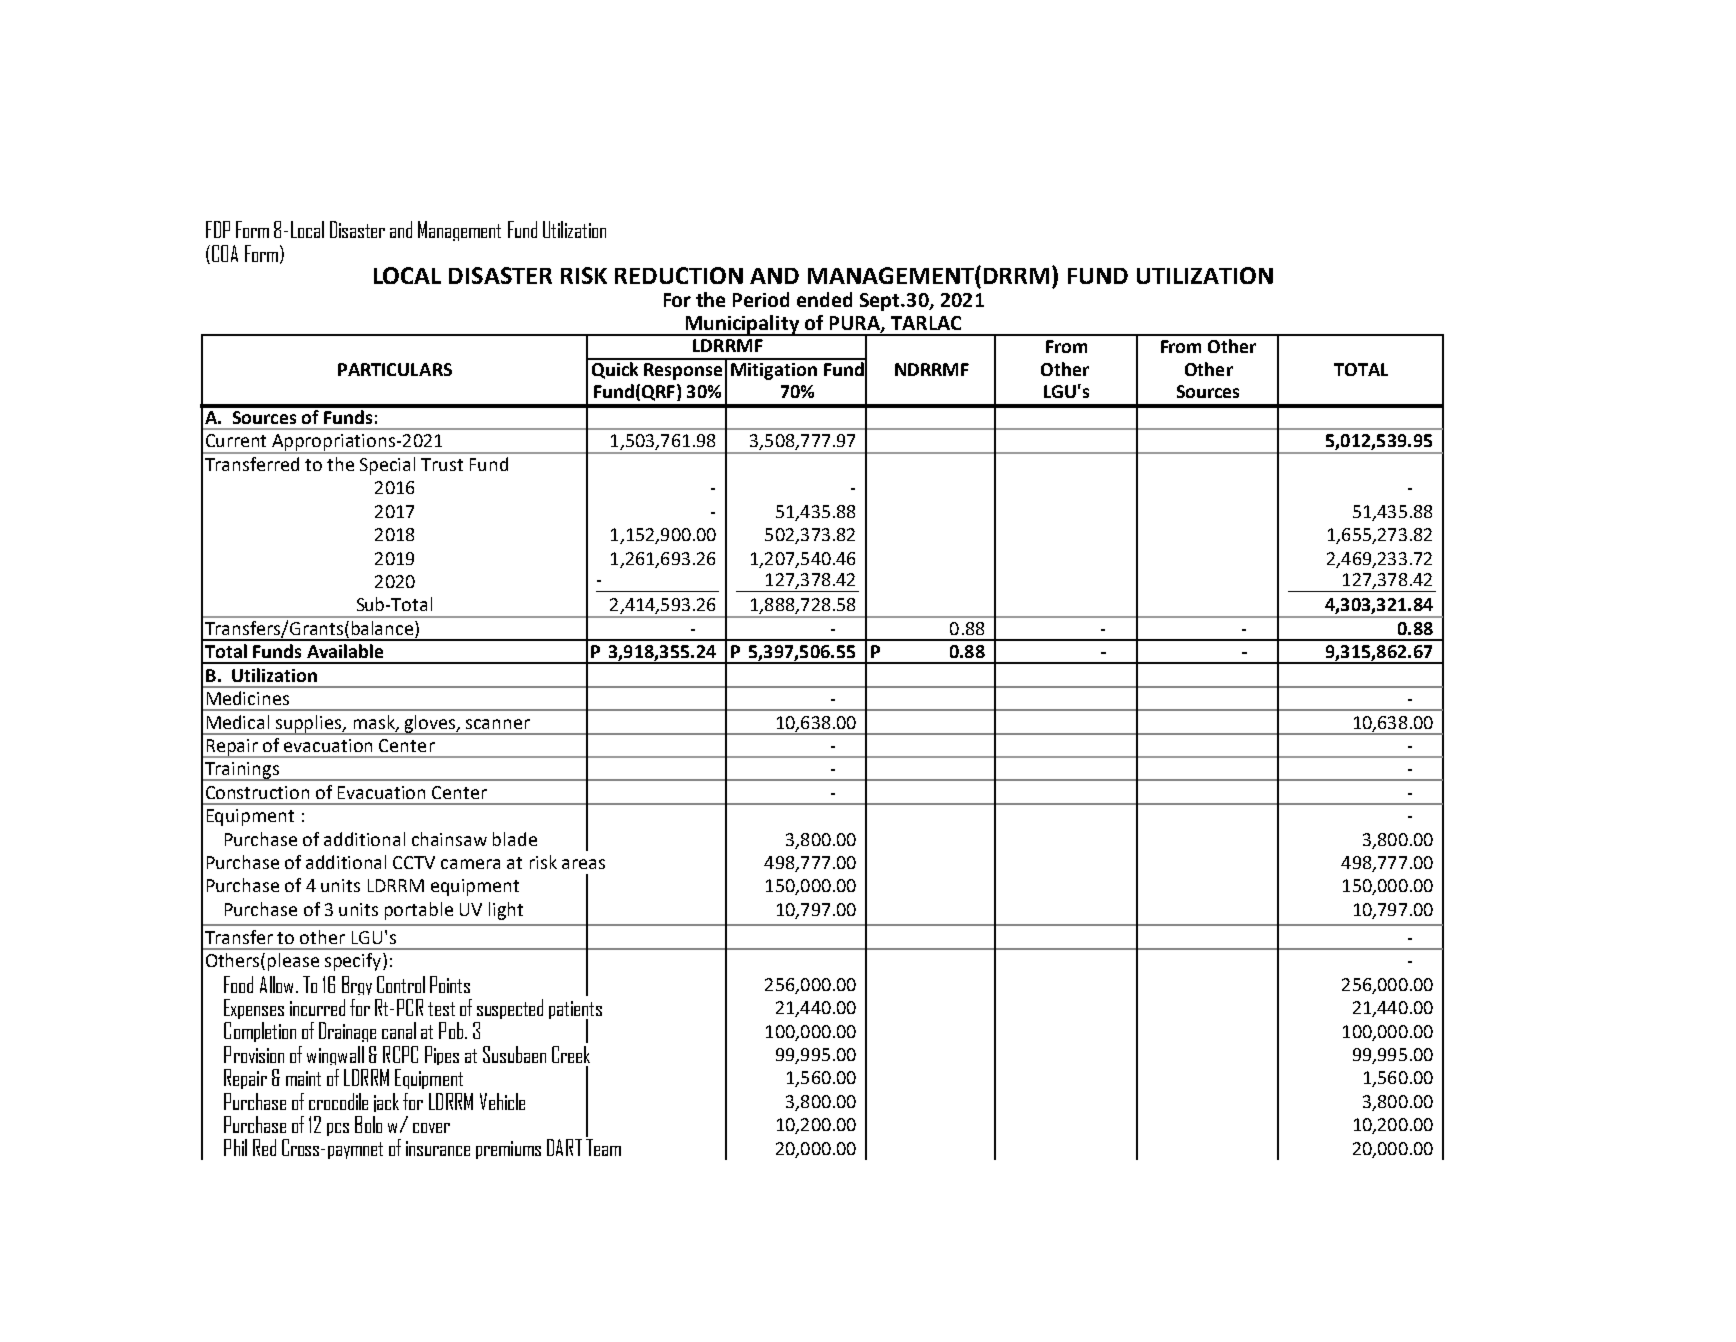 The width and height of the image is (1736, 1342). Describe the element at coordinates (683, 371) in the image. I see `Response` at that location.
